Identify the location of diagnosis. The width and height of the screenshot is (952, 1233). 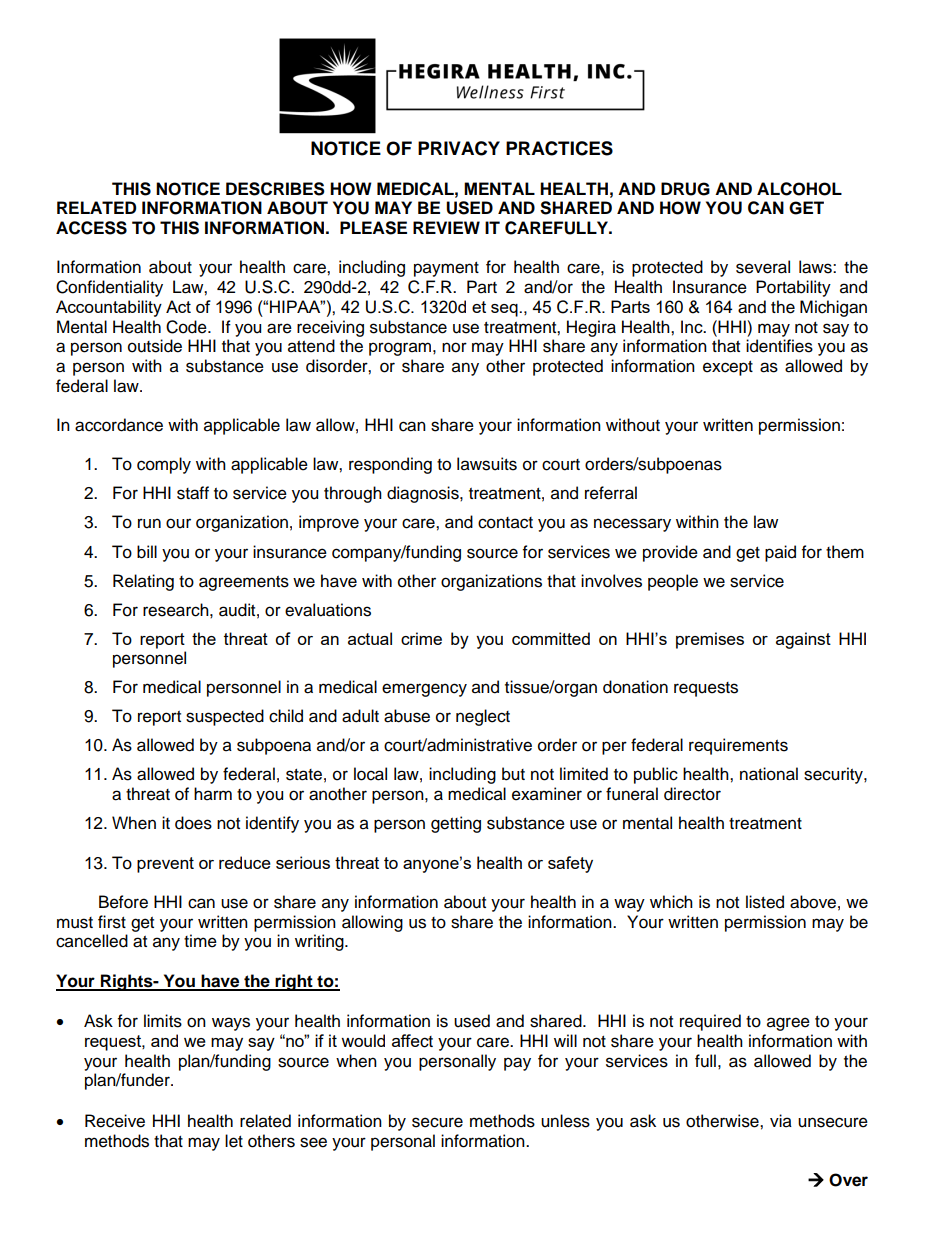
(424, 494).
